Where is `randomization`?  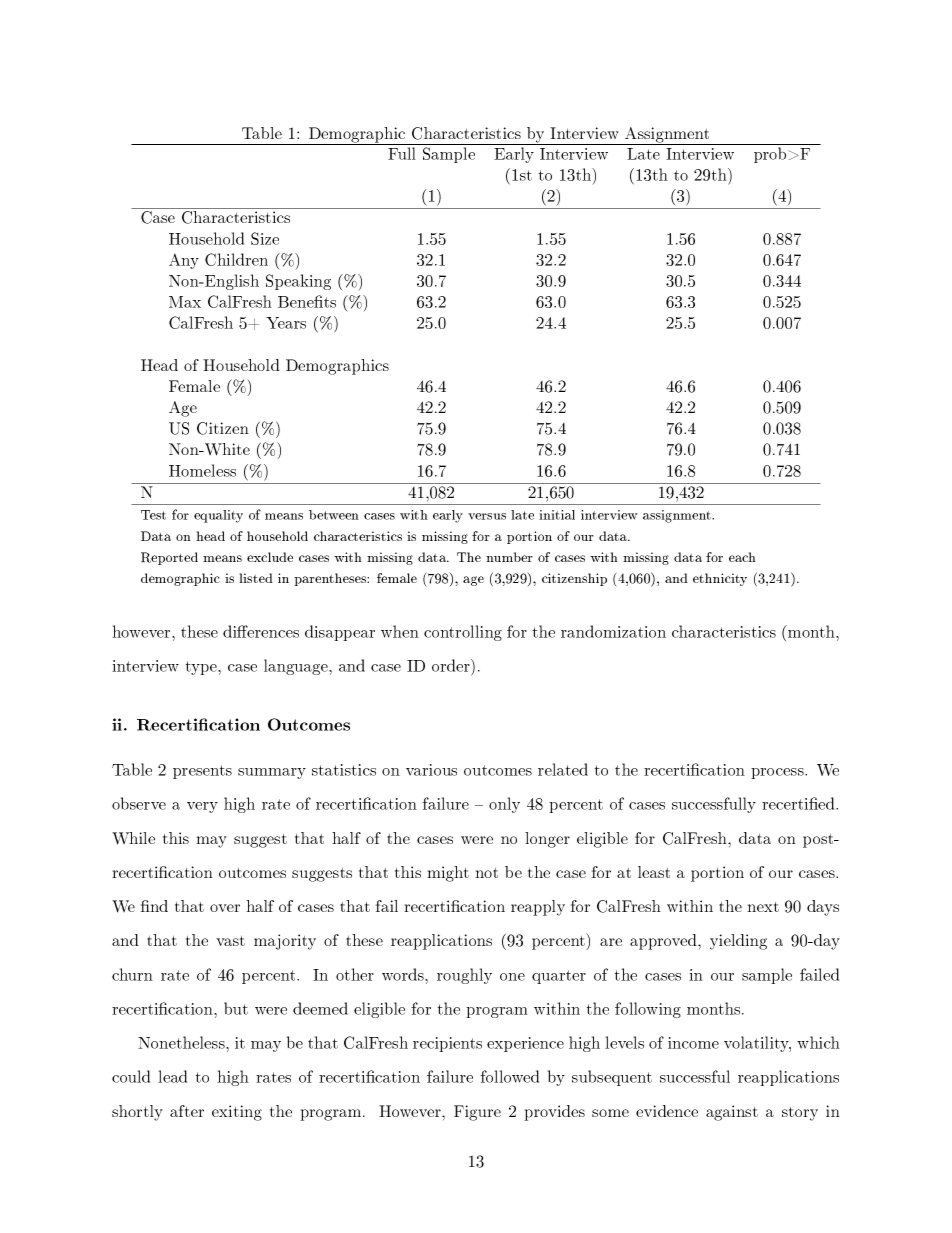
randomization is located at coordinates (613, 631).
